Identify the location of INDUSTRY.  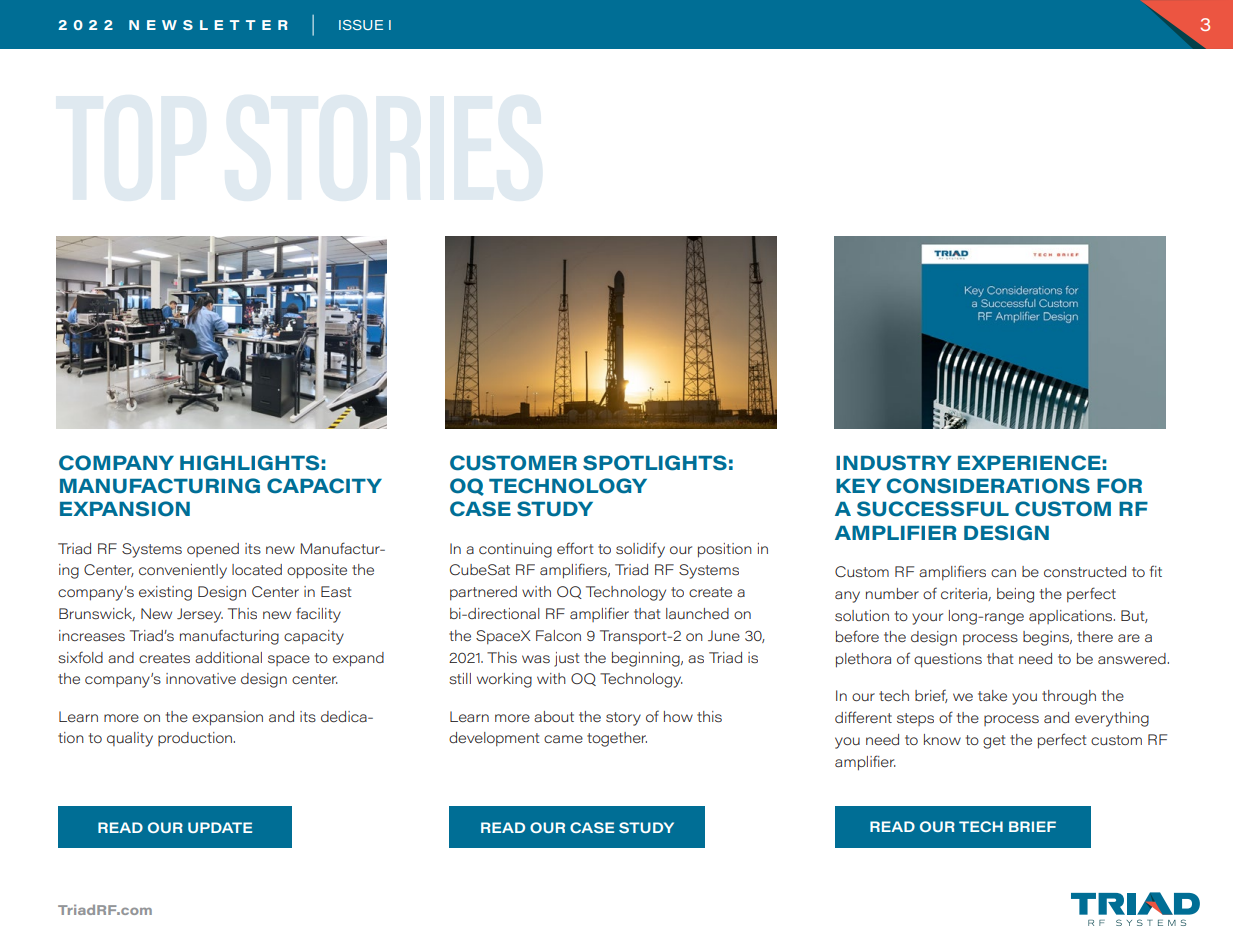
(893, 463).
